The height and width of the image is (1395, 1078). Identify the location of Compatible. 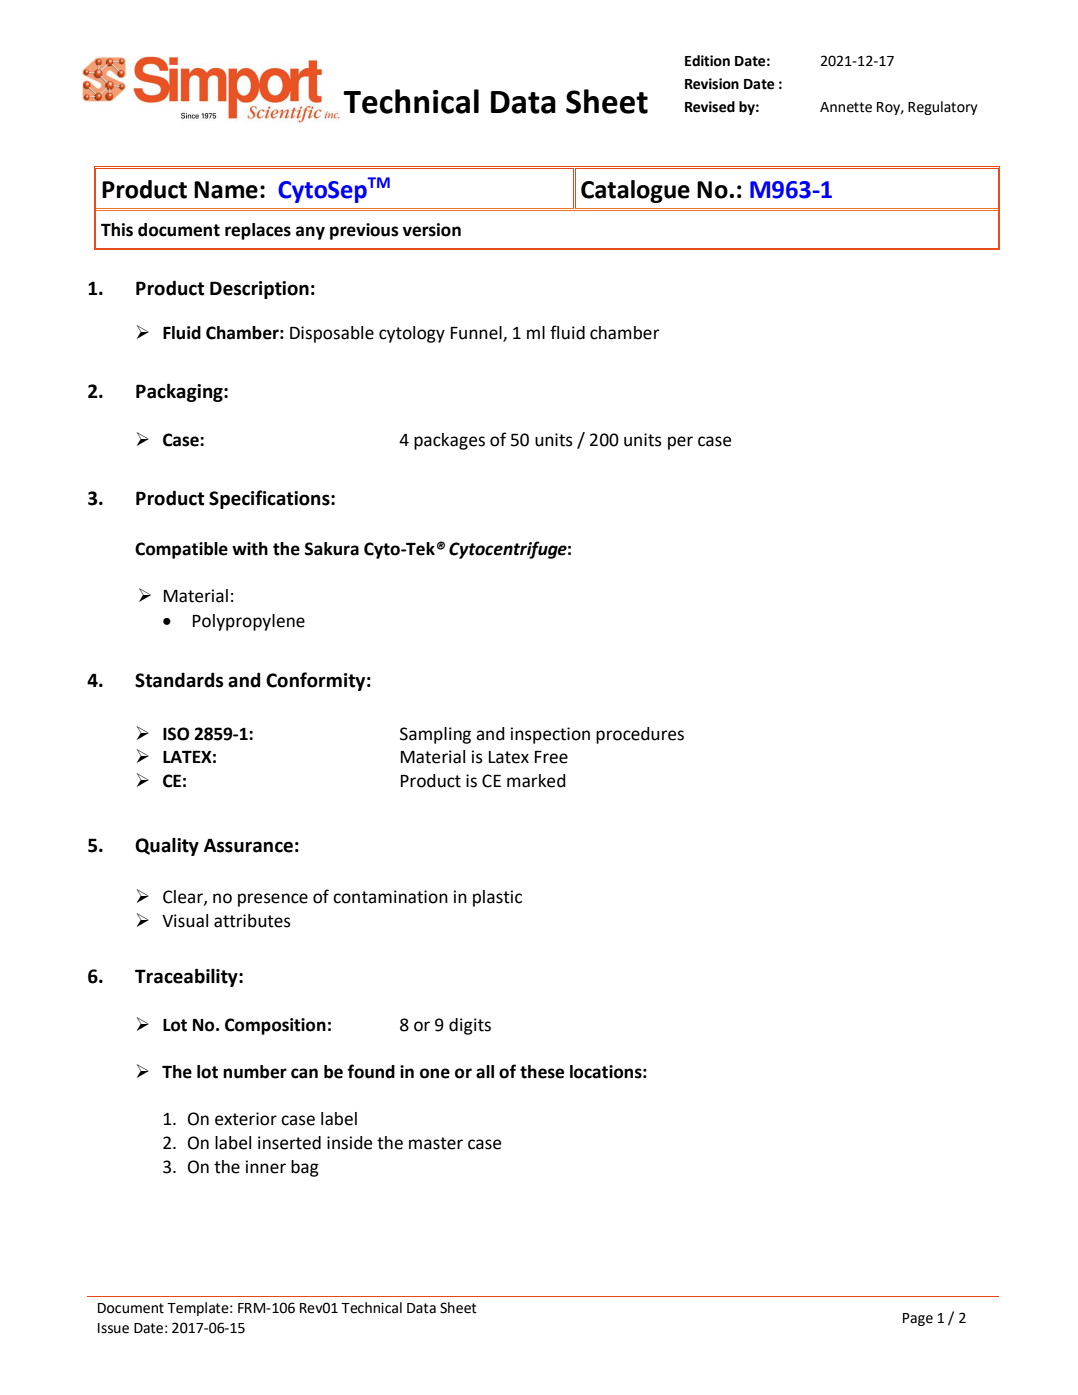
(181, 550).
